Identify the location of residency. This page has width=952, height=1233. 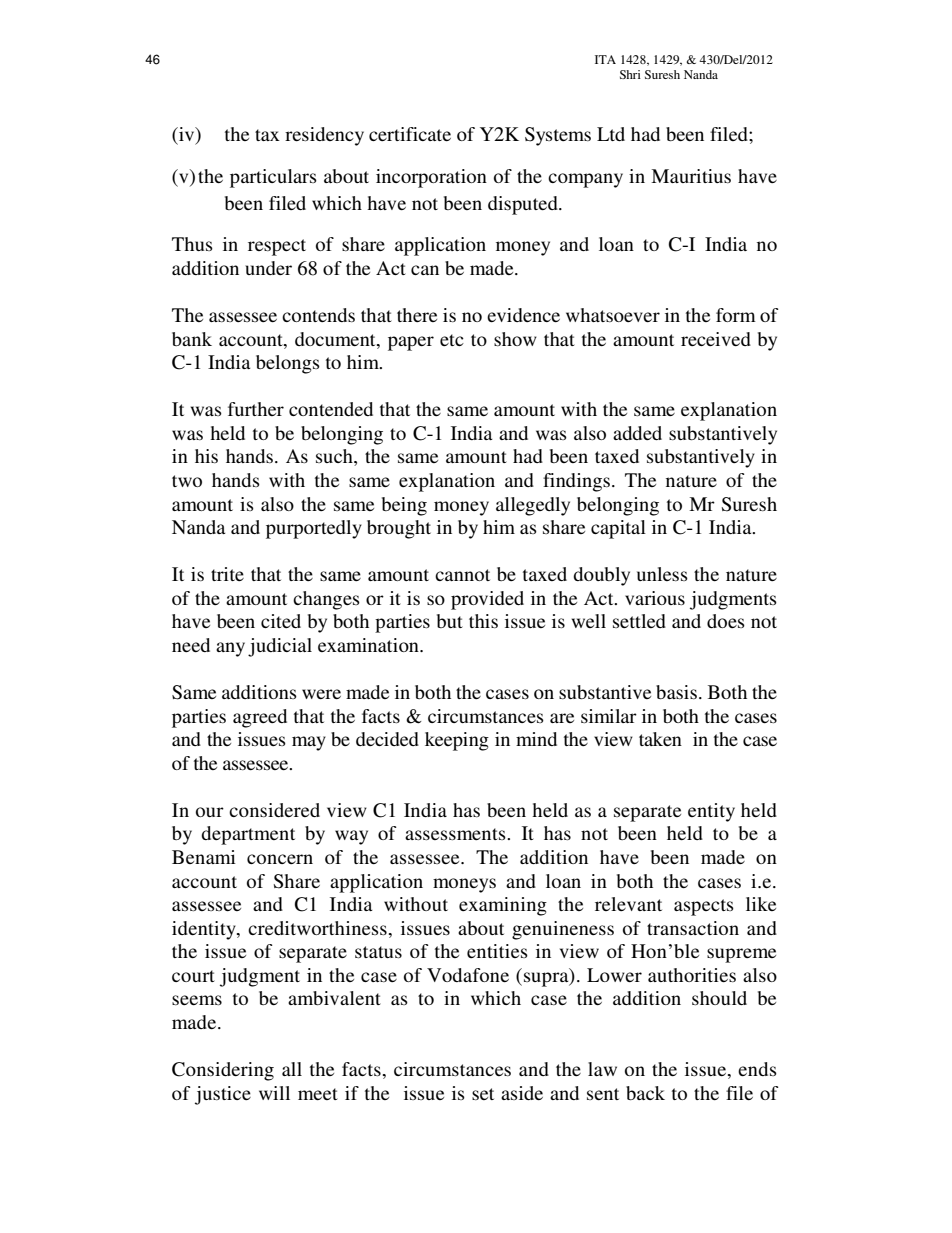
(324, 136).
